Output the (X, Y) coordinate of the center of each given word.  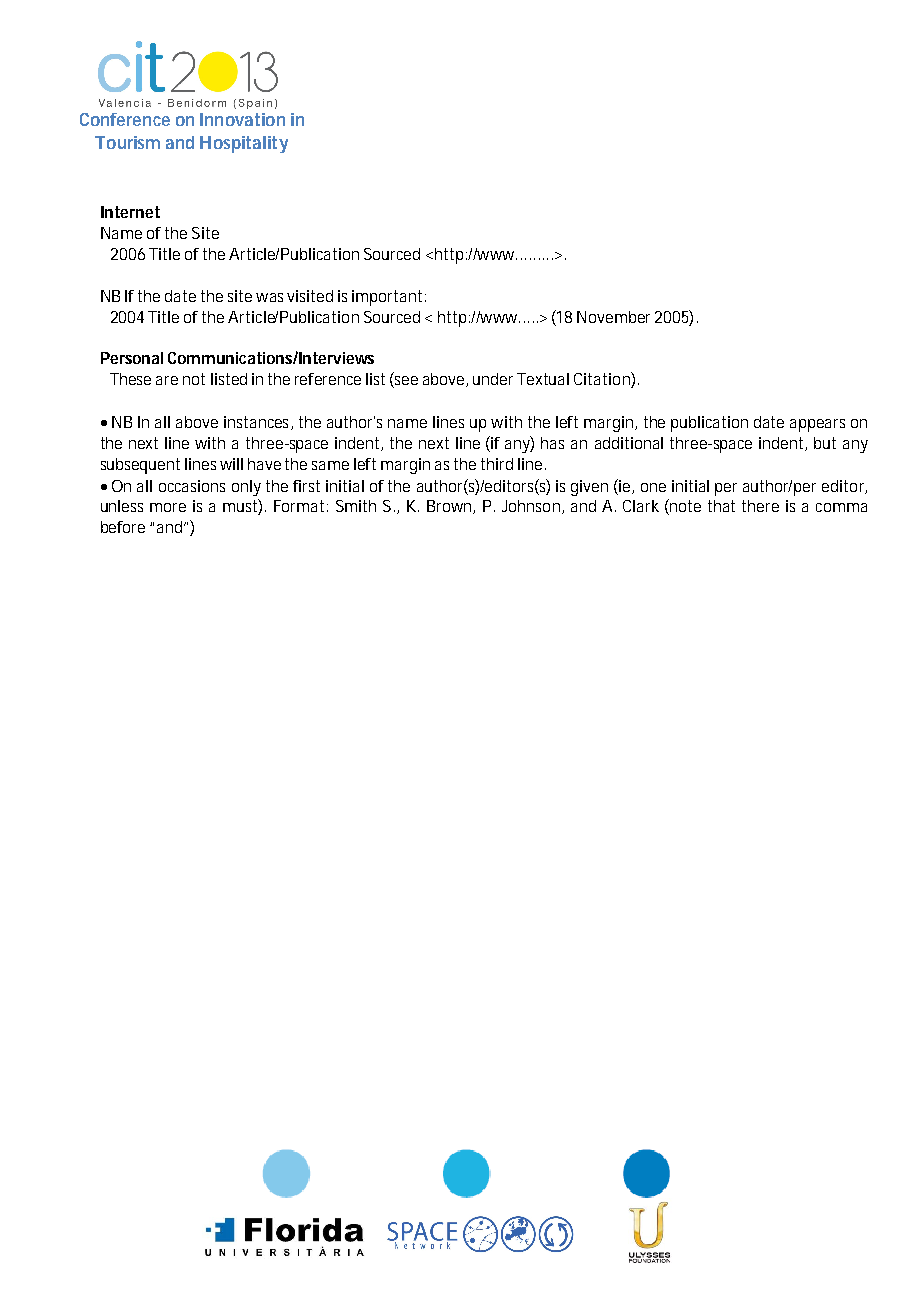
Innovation (242, 119)
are (167, 380)
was (269, 297)
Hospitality (244, 144)
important (387, 298)
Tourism (127, 142)
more (168, 507)
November (613, 317)
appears (817, 425)
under (493, 379)
